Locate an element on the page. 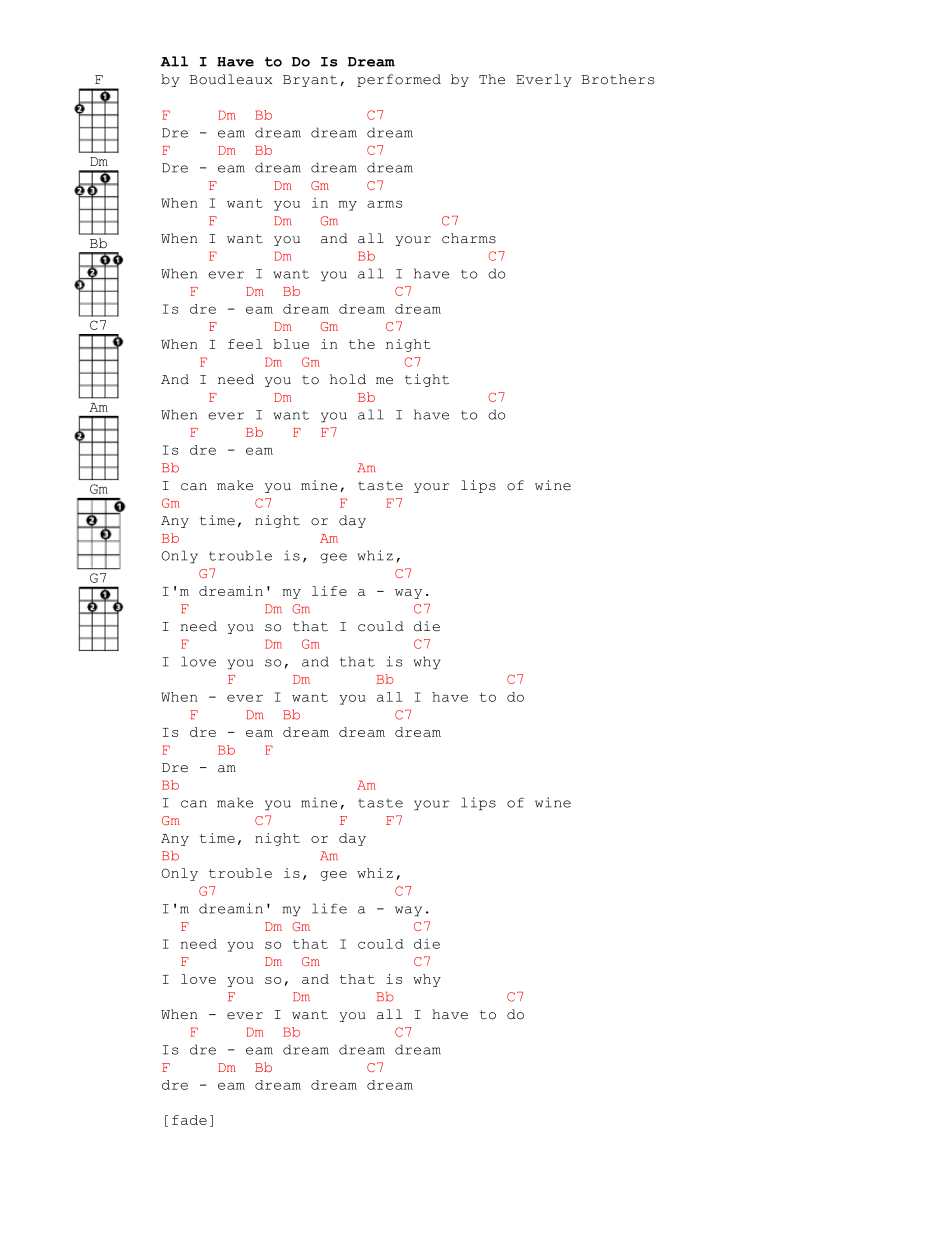  performed is located at coordinates (399, 80).
